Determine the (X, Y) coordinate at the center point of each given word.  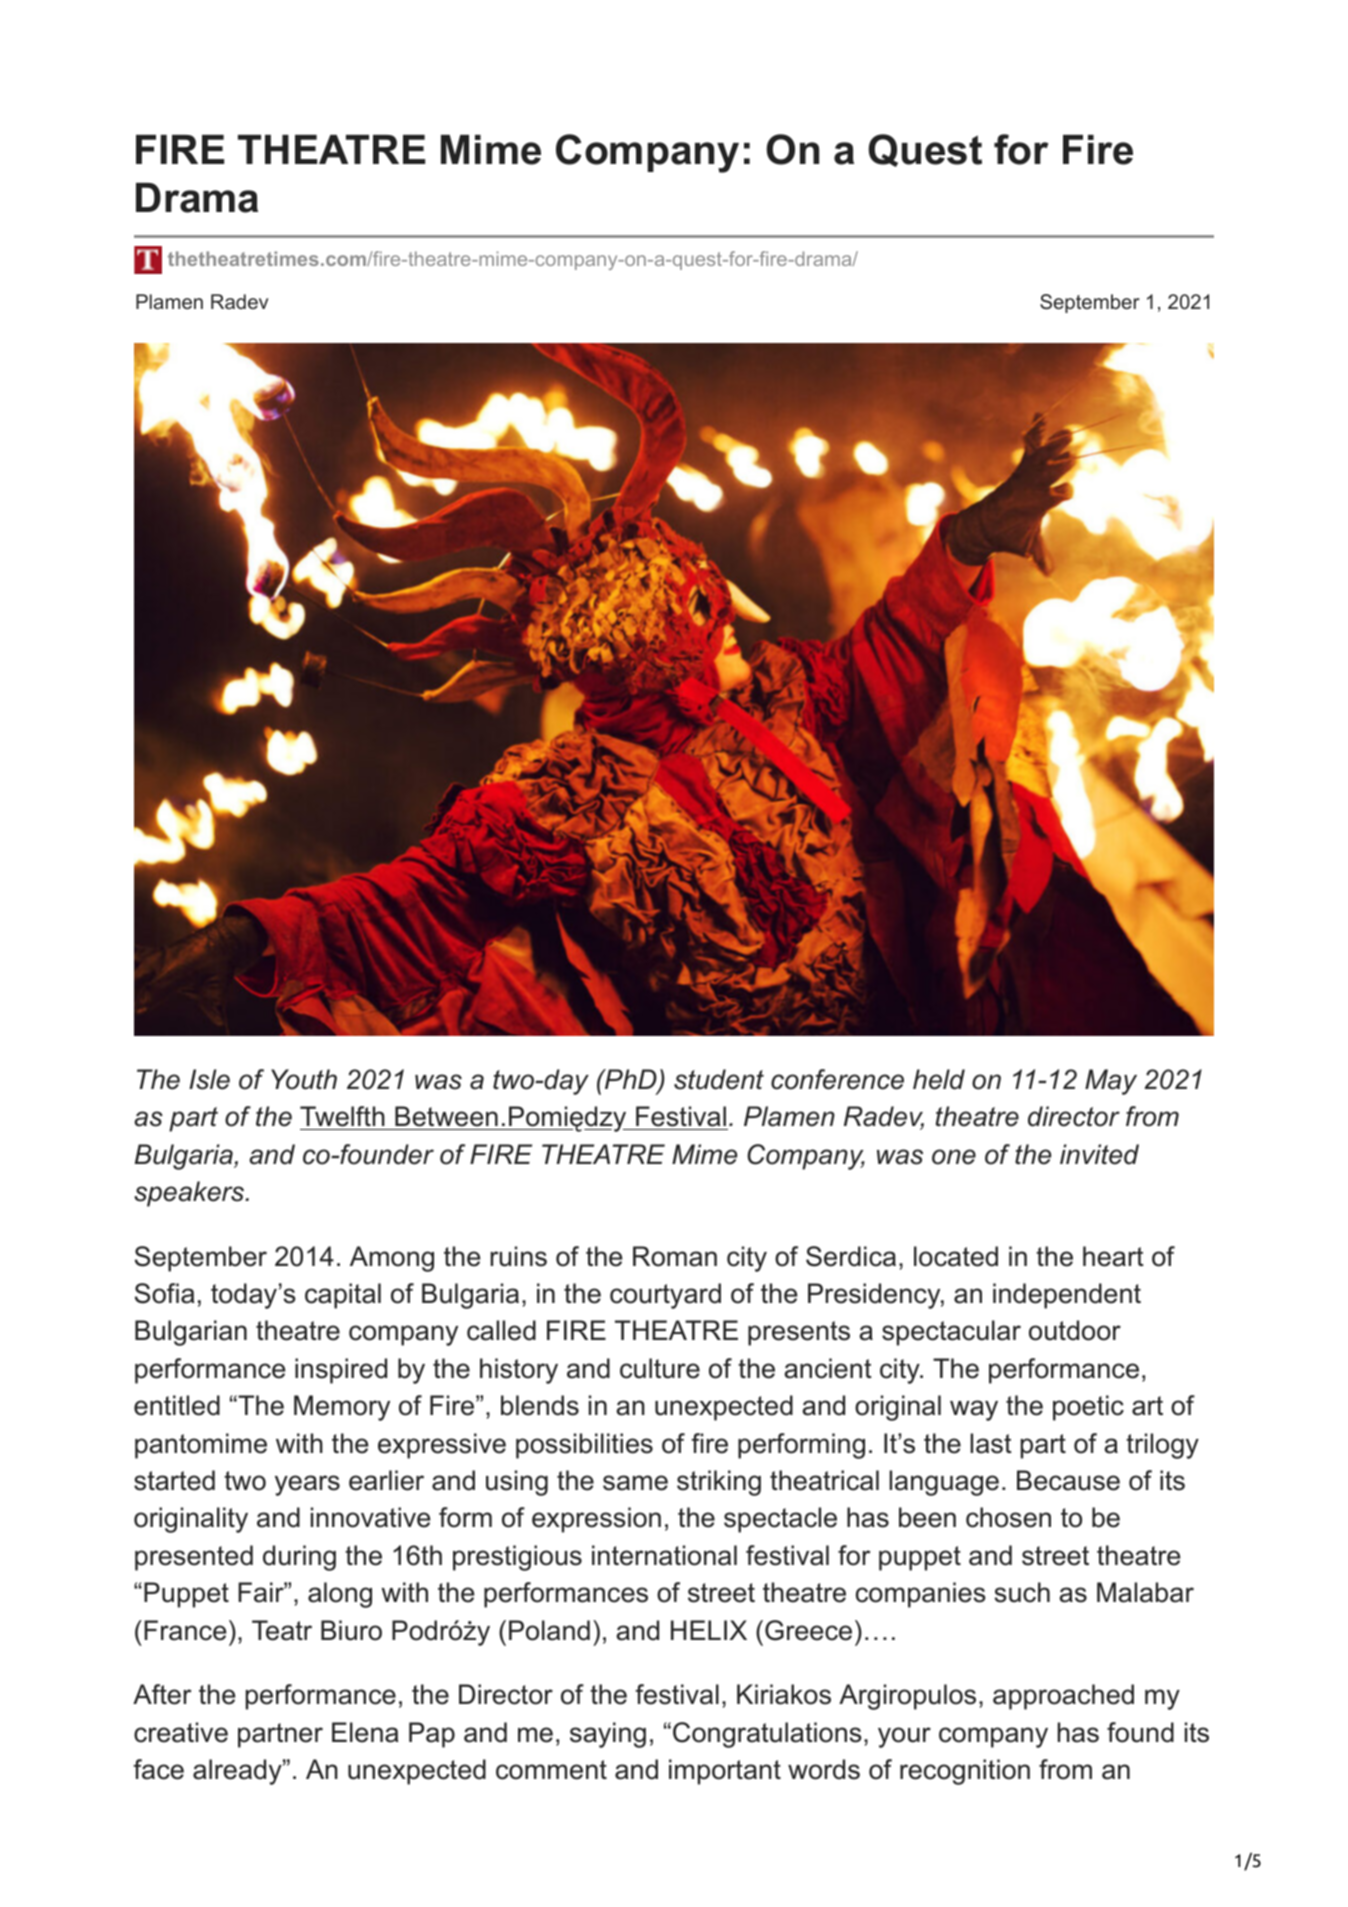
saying (608, 1735)
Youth (304, 1079)
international (664, 1555)
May (1111, 1082)
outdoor (1075, 1330)
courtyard (665, 1296)
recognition (965, 1772)
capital (343, 1296)
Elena (365, 1732)
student (719, 1079)
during (299, 1558)
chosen (1008, 1517)
